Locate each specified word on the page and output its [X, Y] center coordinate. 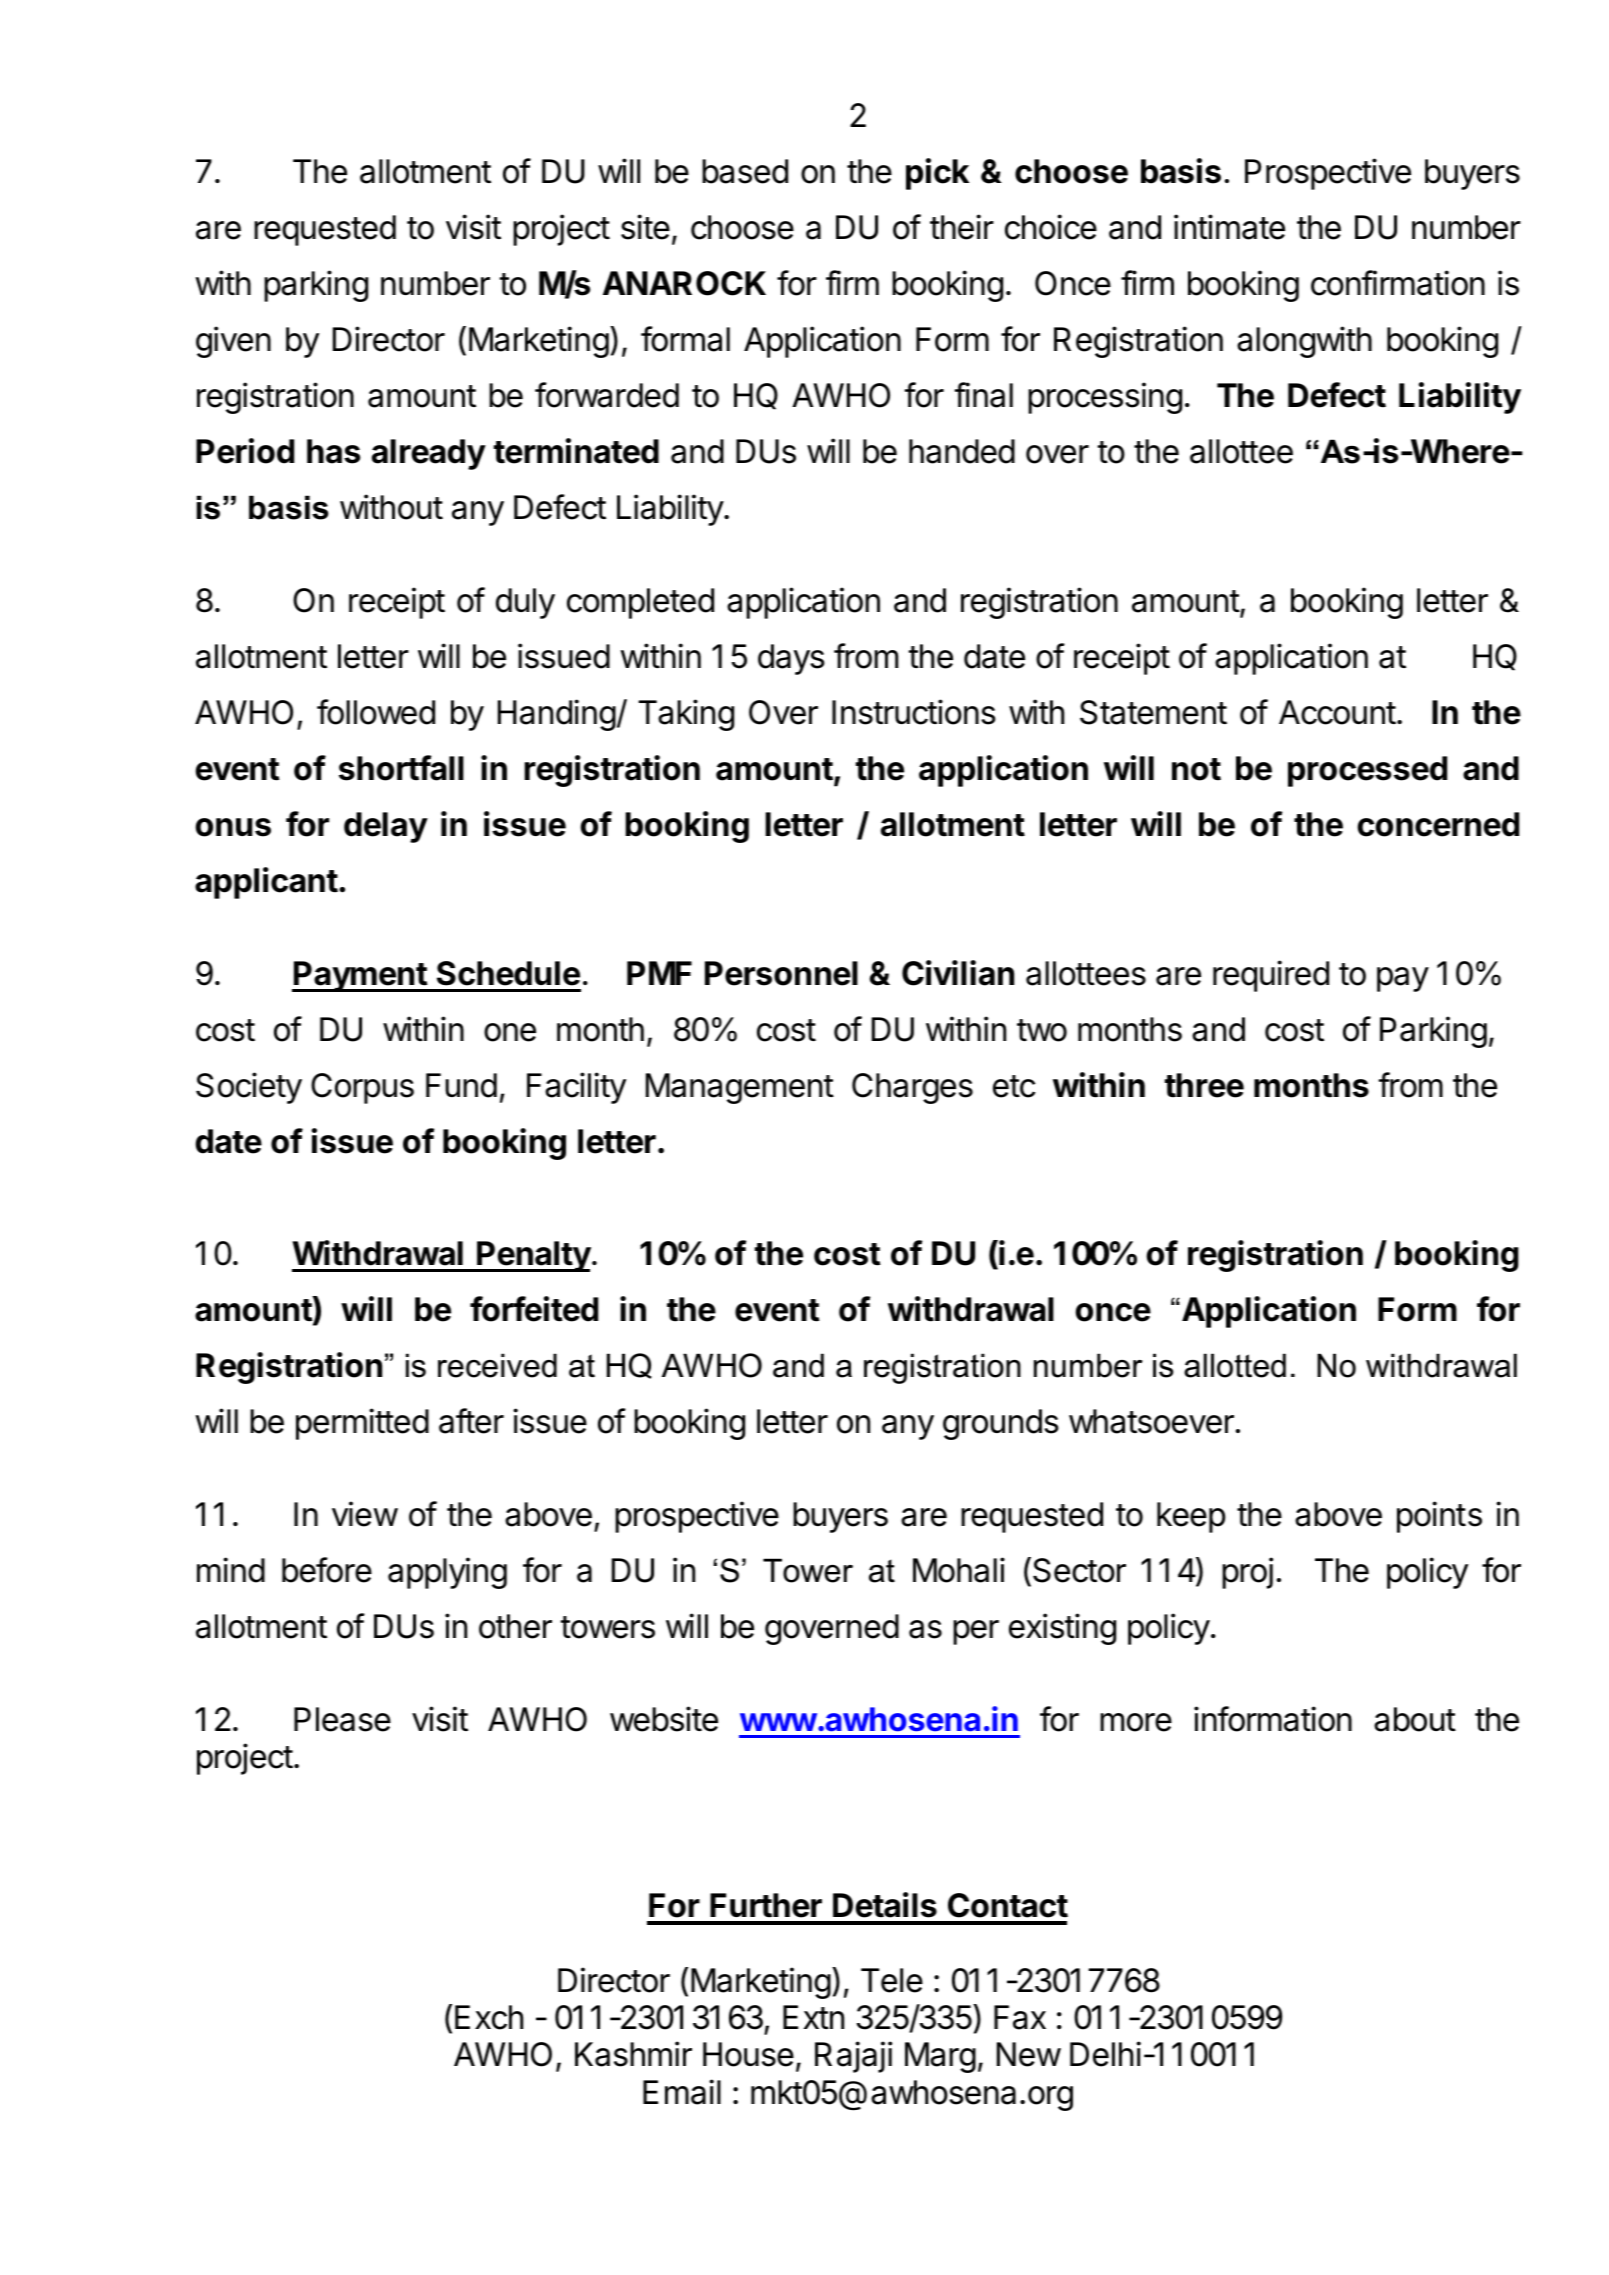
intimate [1229, 227]
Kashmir [633, 2054]
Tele [892, 1980]
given [233, 342]
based [745, 171]
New [1029, 2054]
